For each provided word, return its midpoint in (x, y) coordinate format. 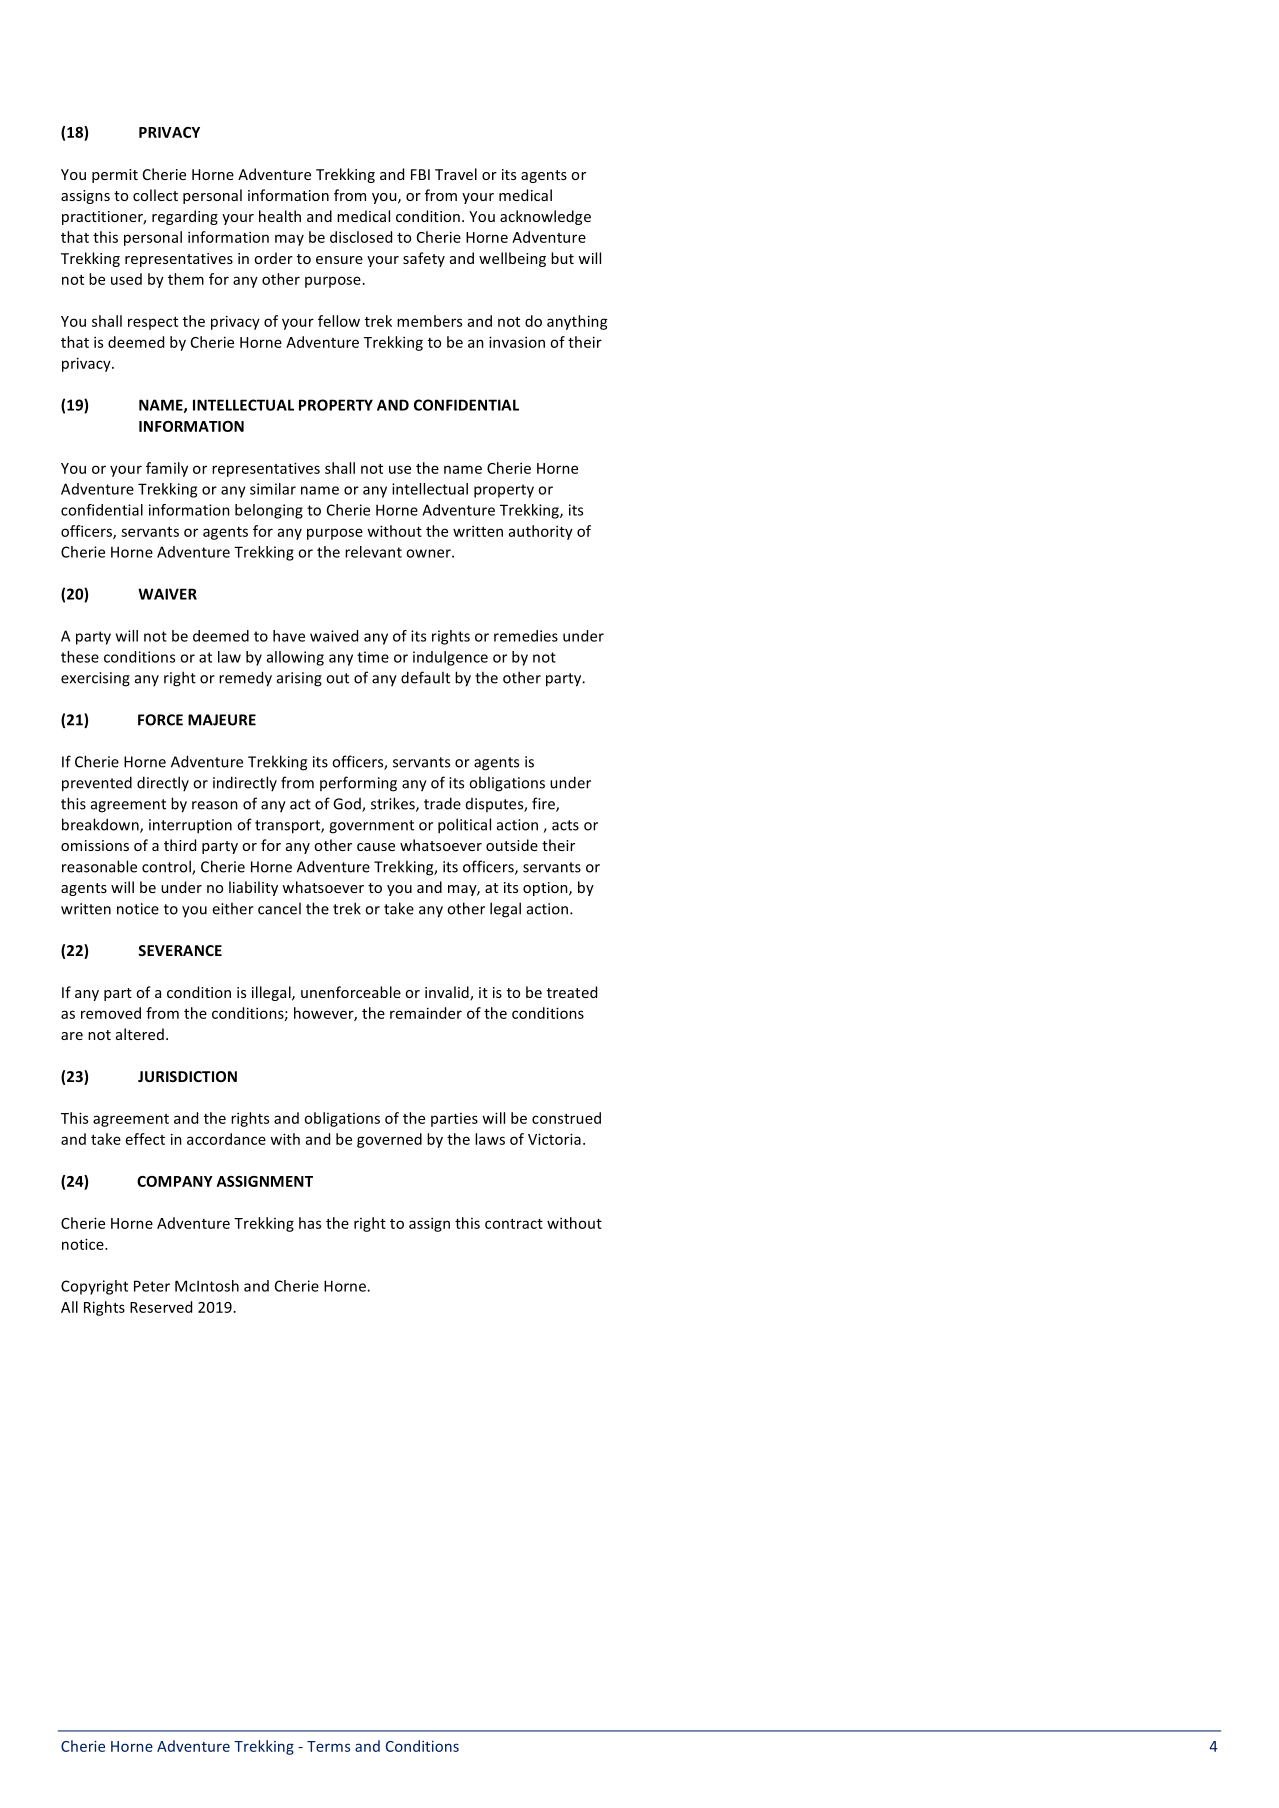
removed (111, 1013)
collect (155, 195)
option (546, 889)
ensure (339, 260)
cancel (279, 908)
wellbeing (512, 259)
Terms (328, 1746)
